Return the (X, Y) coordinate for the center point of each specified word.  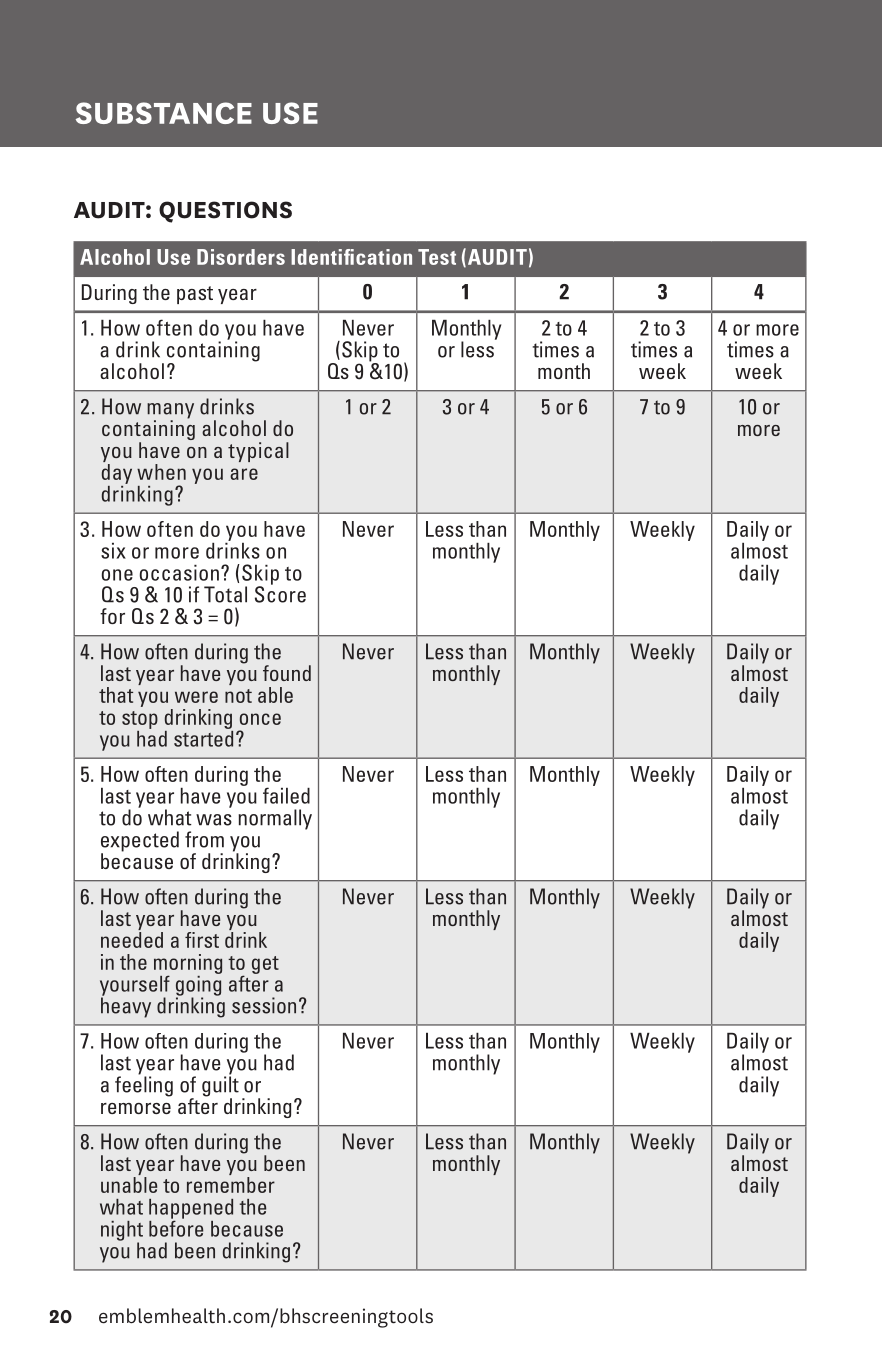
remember (231, 1185)
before (176, 1227)
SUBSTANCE (164, 113)
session (264, 1005)
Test (437, 257)
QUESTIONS (225, 212)
